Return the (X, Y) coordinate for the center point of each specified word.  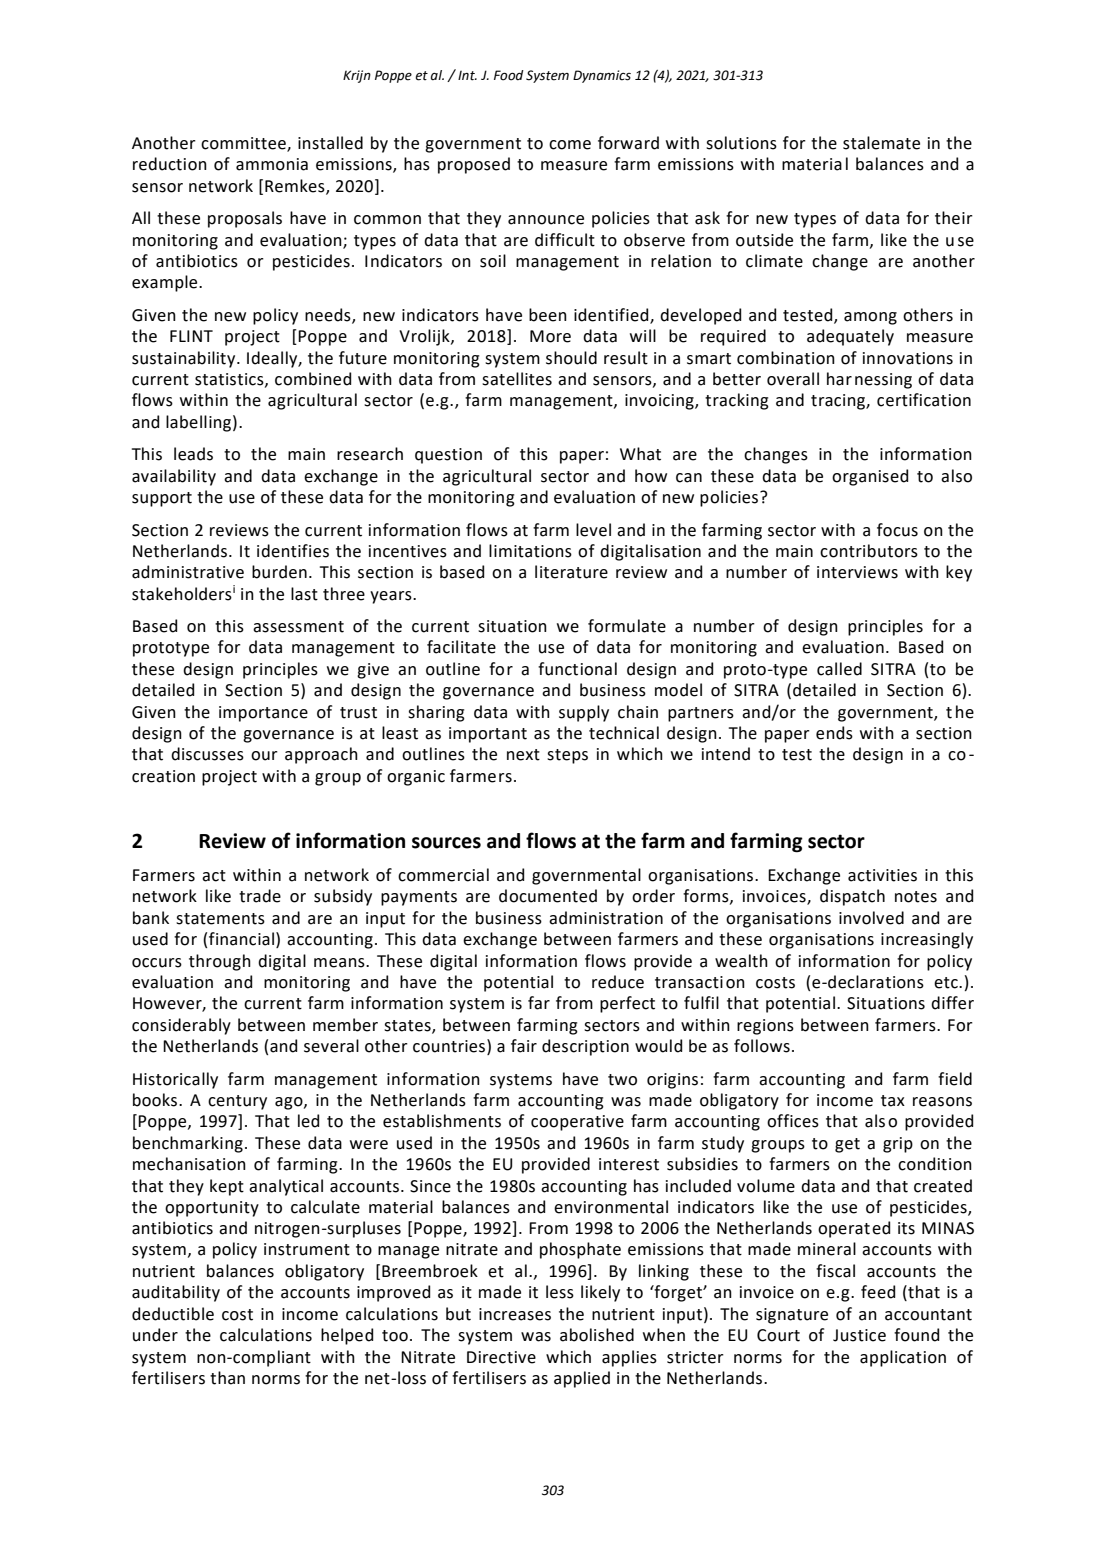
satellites (517, 379)
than (227, 1378)
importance (263, 714)
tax (893, 1101)
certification (924, 400)
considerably (181, 1026)
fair (524, 1046)
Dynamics (602, 76)
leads (193, 454)
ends (834, 733)
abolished (597, 1335)
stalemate (881, 143)
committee (244, 144)
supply (584, 713)
